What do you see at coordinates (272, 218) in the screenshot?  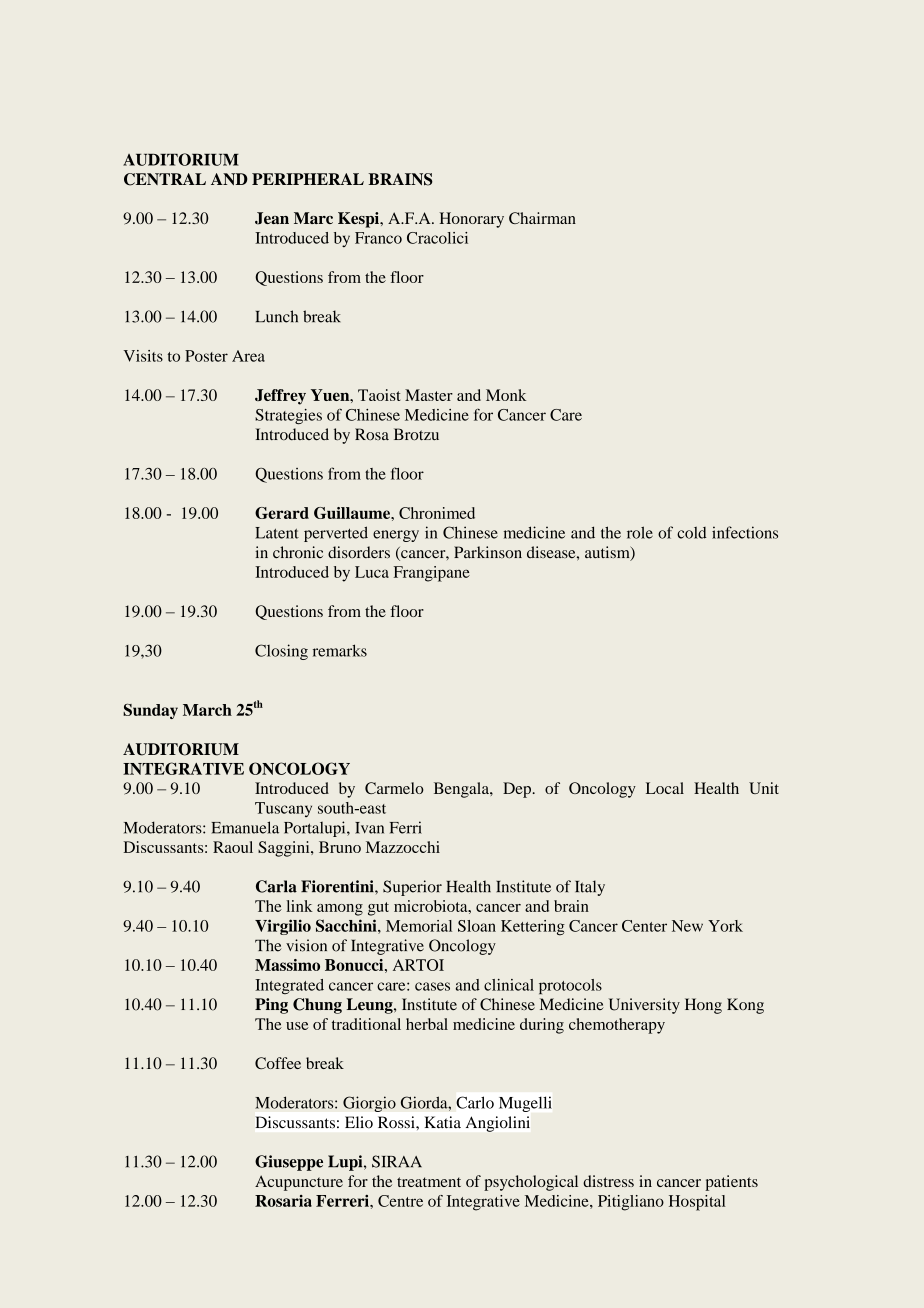 I see `Jean` at bounding box center [272, 218].
